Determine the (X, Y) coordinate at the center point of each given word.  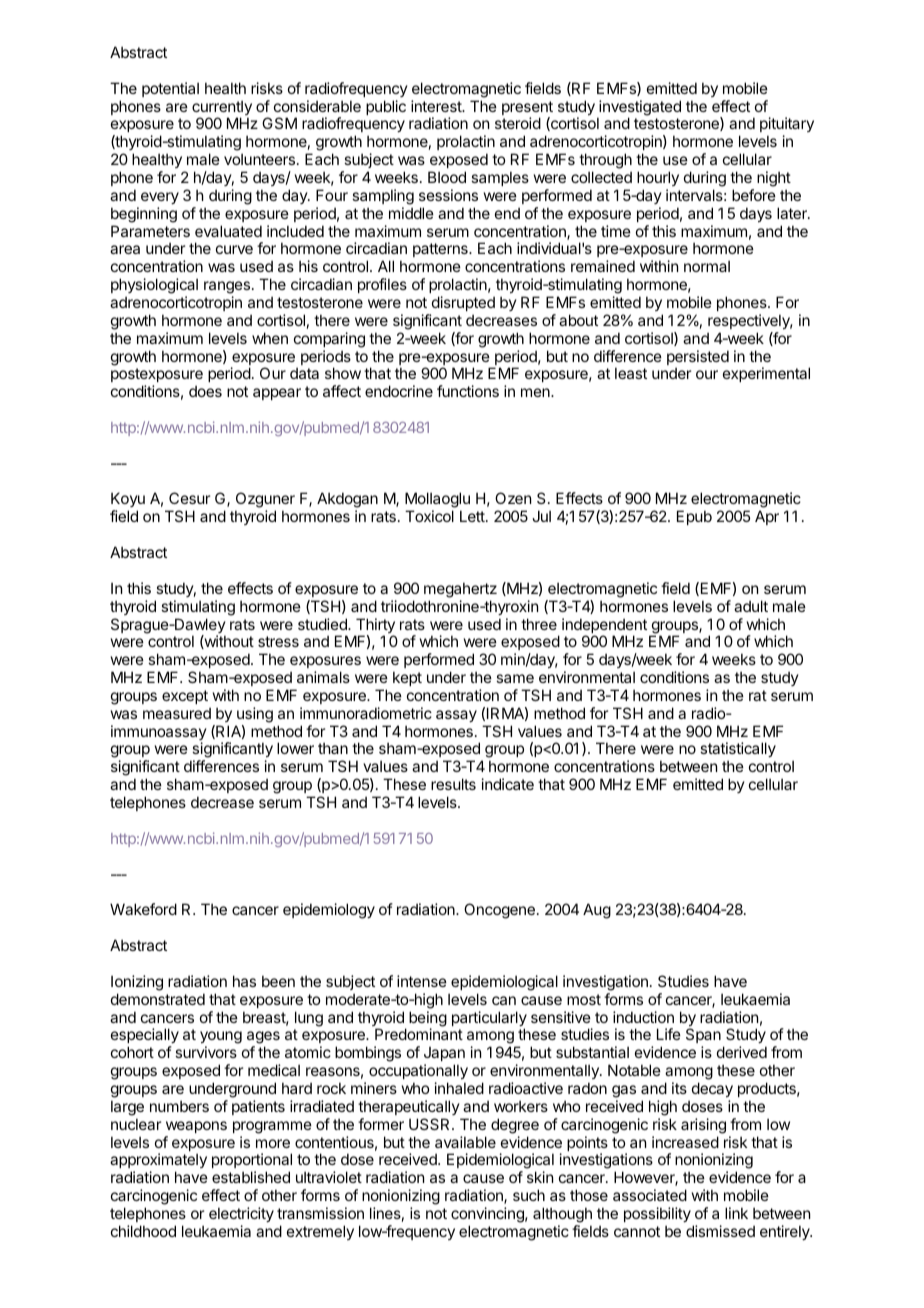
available (465, 1142)
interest (437, 106)
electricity (241, 1214)
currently (222, 109)
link (736, 1213)
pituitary (787, 126)
